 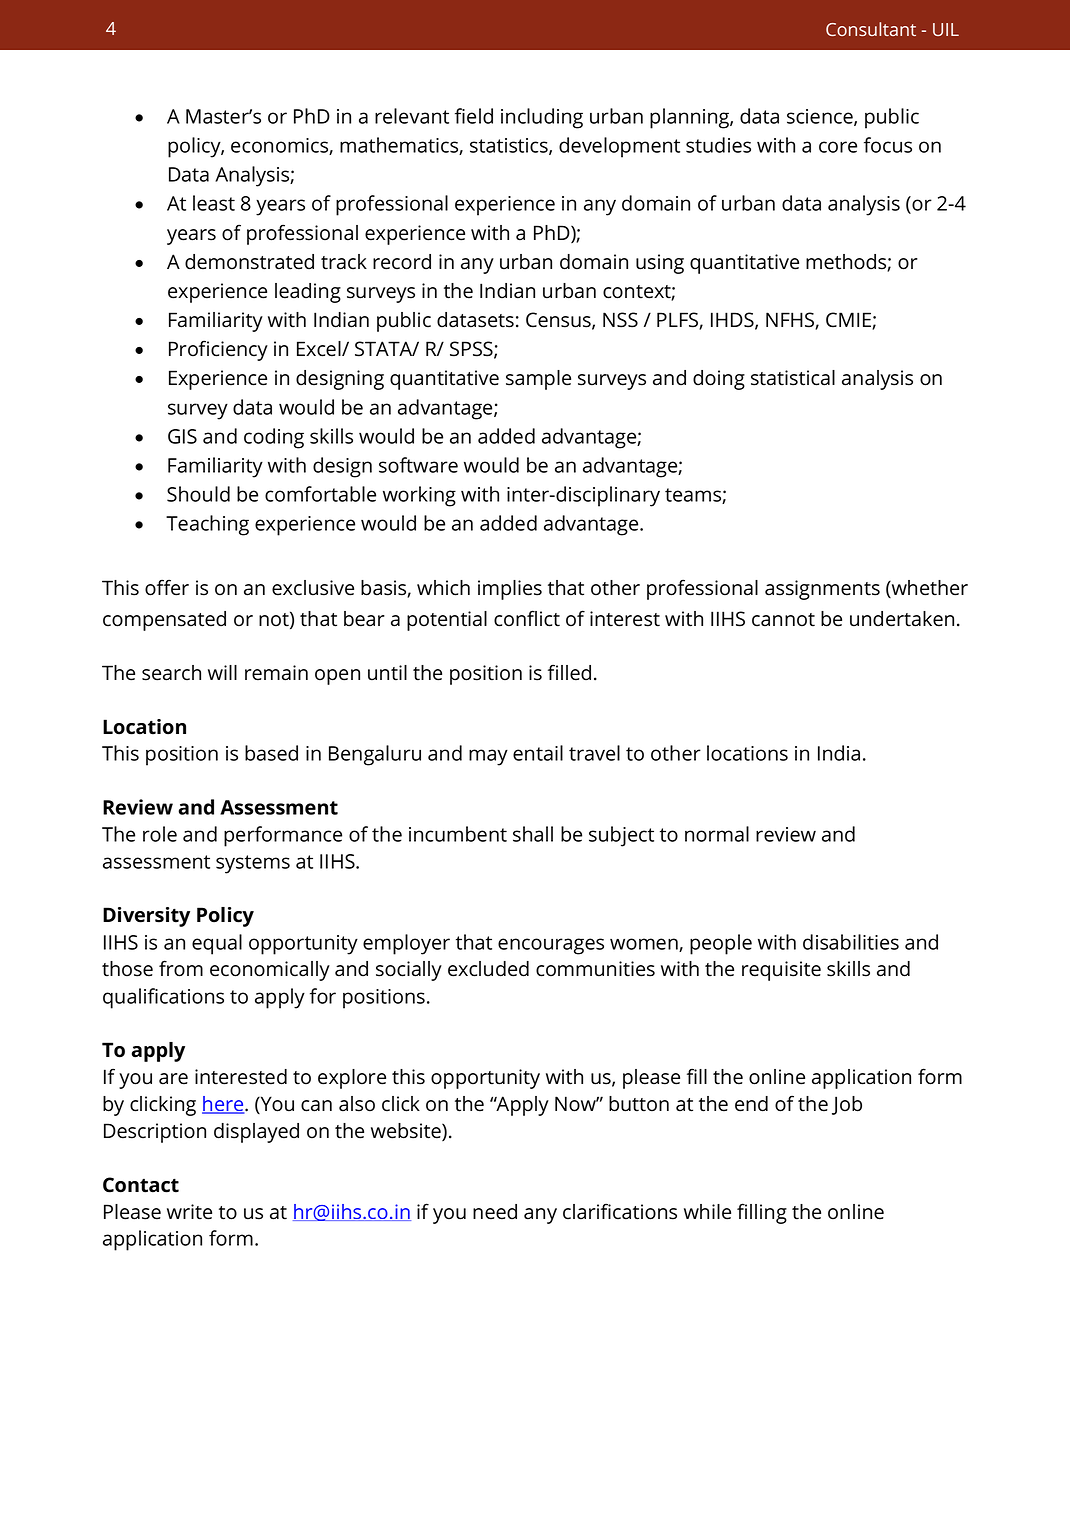 What do you see at coordinates (717, 834) in the screenshot?
I see `normal` at bounding box center [717, 834].
